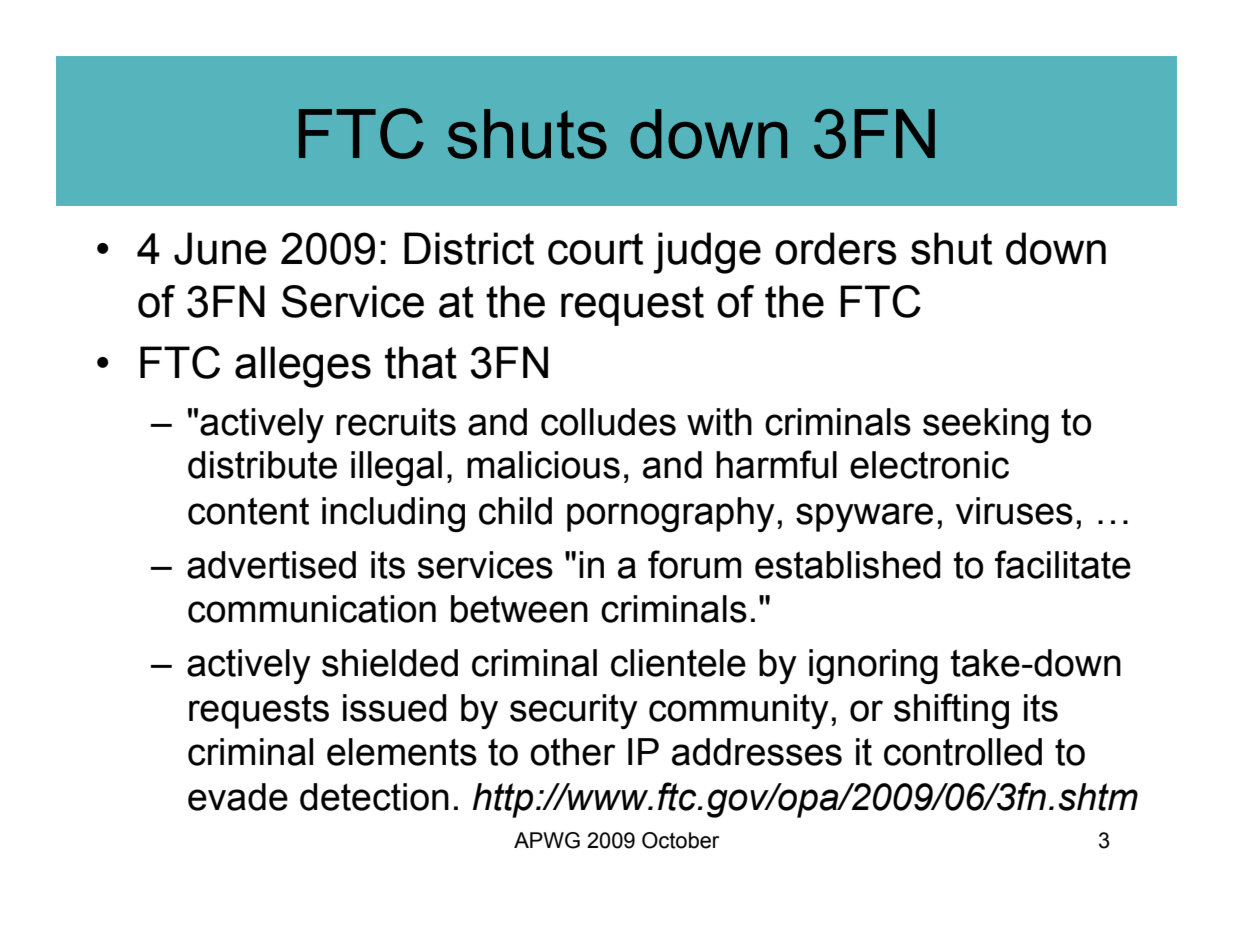 This screenshot has width=1233, height=952. What do you see at coordinates (963, 752) in the screenshot?
I see `controlled` at bounding box center [963, 752].
